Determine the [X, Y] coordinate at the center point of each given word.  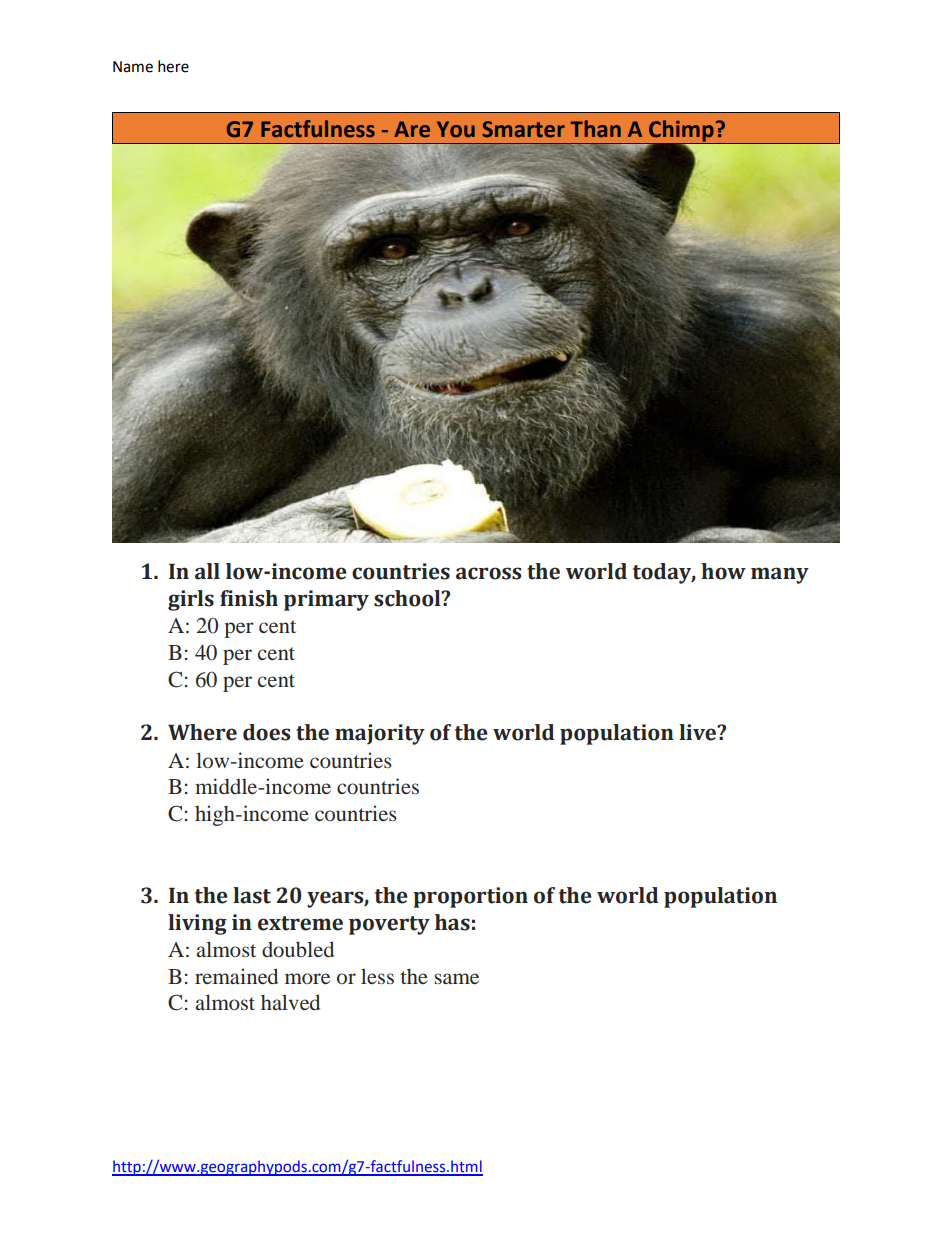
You [456, 129]
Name [133, 67]
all [207, 571]
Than [595, 129]
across [488, 573]
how [723, 571]
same [456, 978]
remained [236, 976]
